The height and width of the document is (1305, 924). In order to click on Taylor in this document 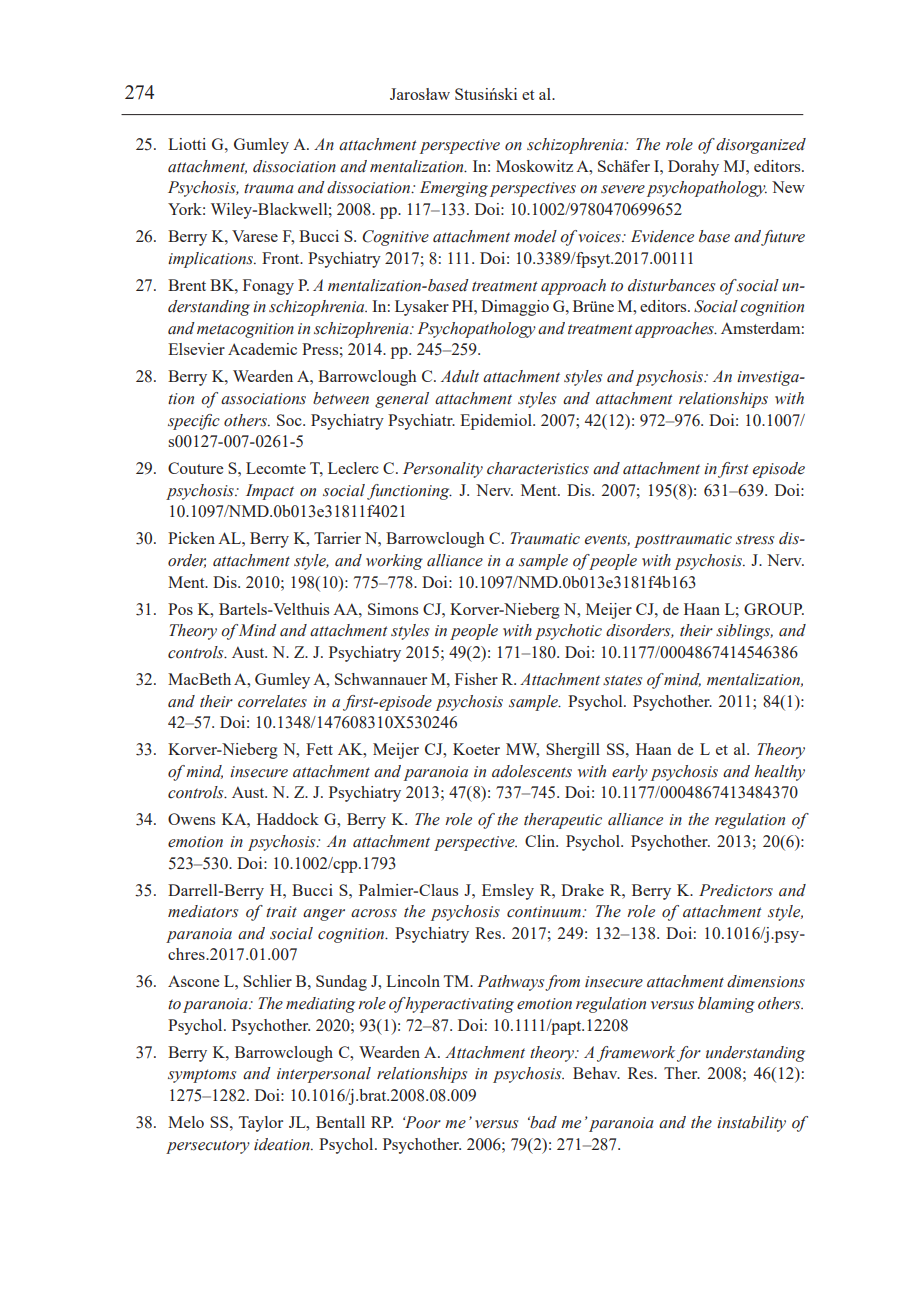, I will do `click(261, 1124)`.
